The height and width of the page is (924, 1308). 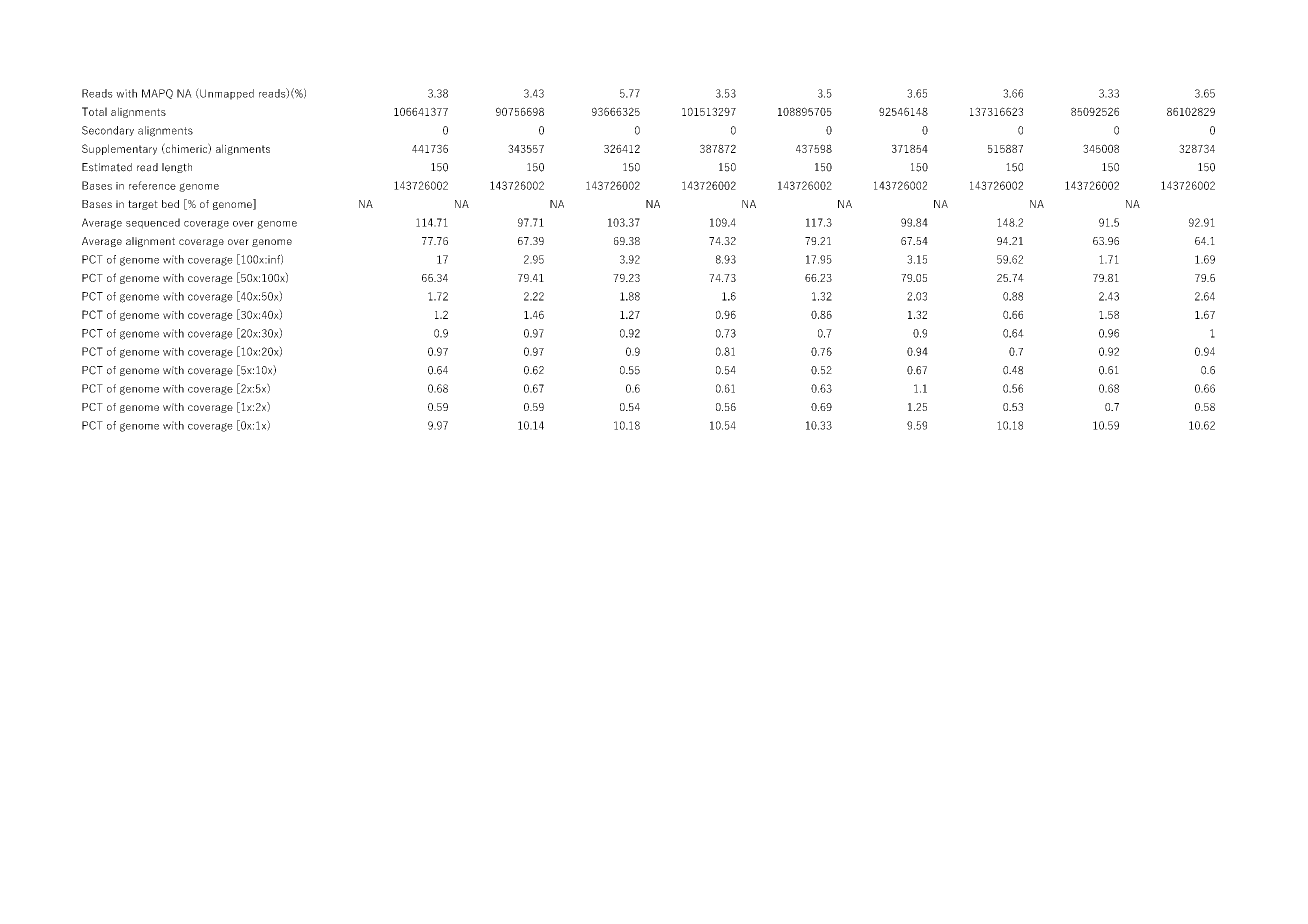 What do you see at coordinates (94, 111) in the page?
I see `Total` at bounding box center [94, 111].
